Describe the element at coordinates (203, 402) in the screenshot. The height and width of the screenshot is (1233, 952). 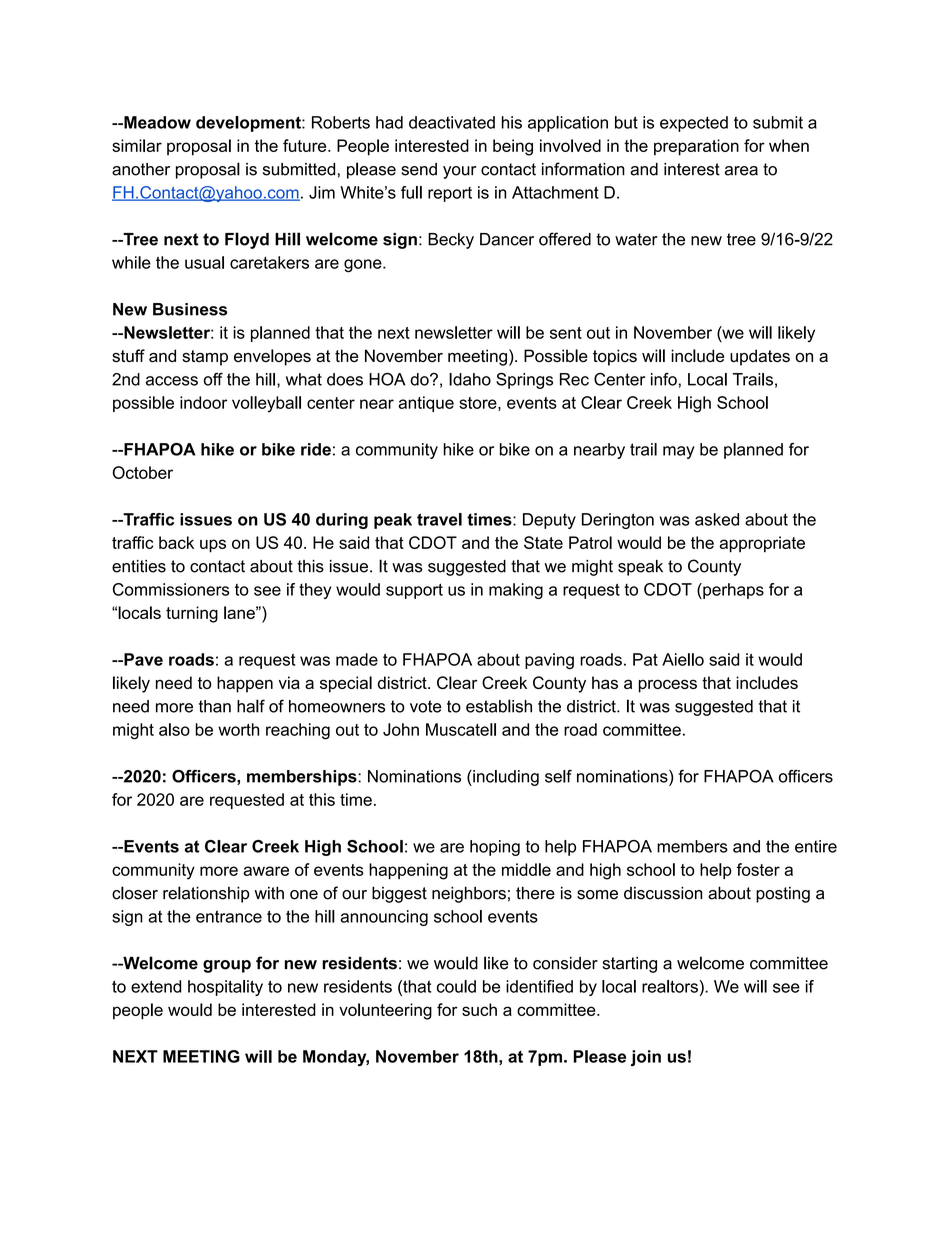
I see `indoor` at that location.
